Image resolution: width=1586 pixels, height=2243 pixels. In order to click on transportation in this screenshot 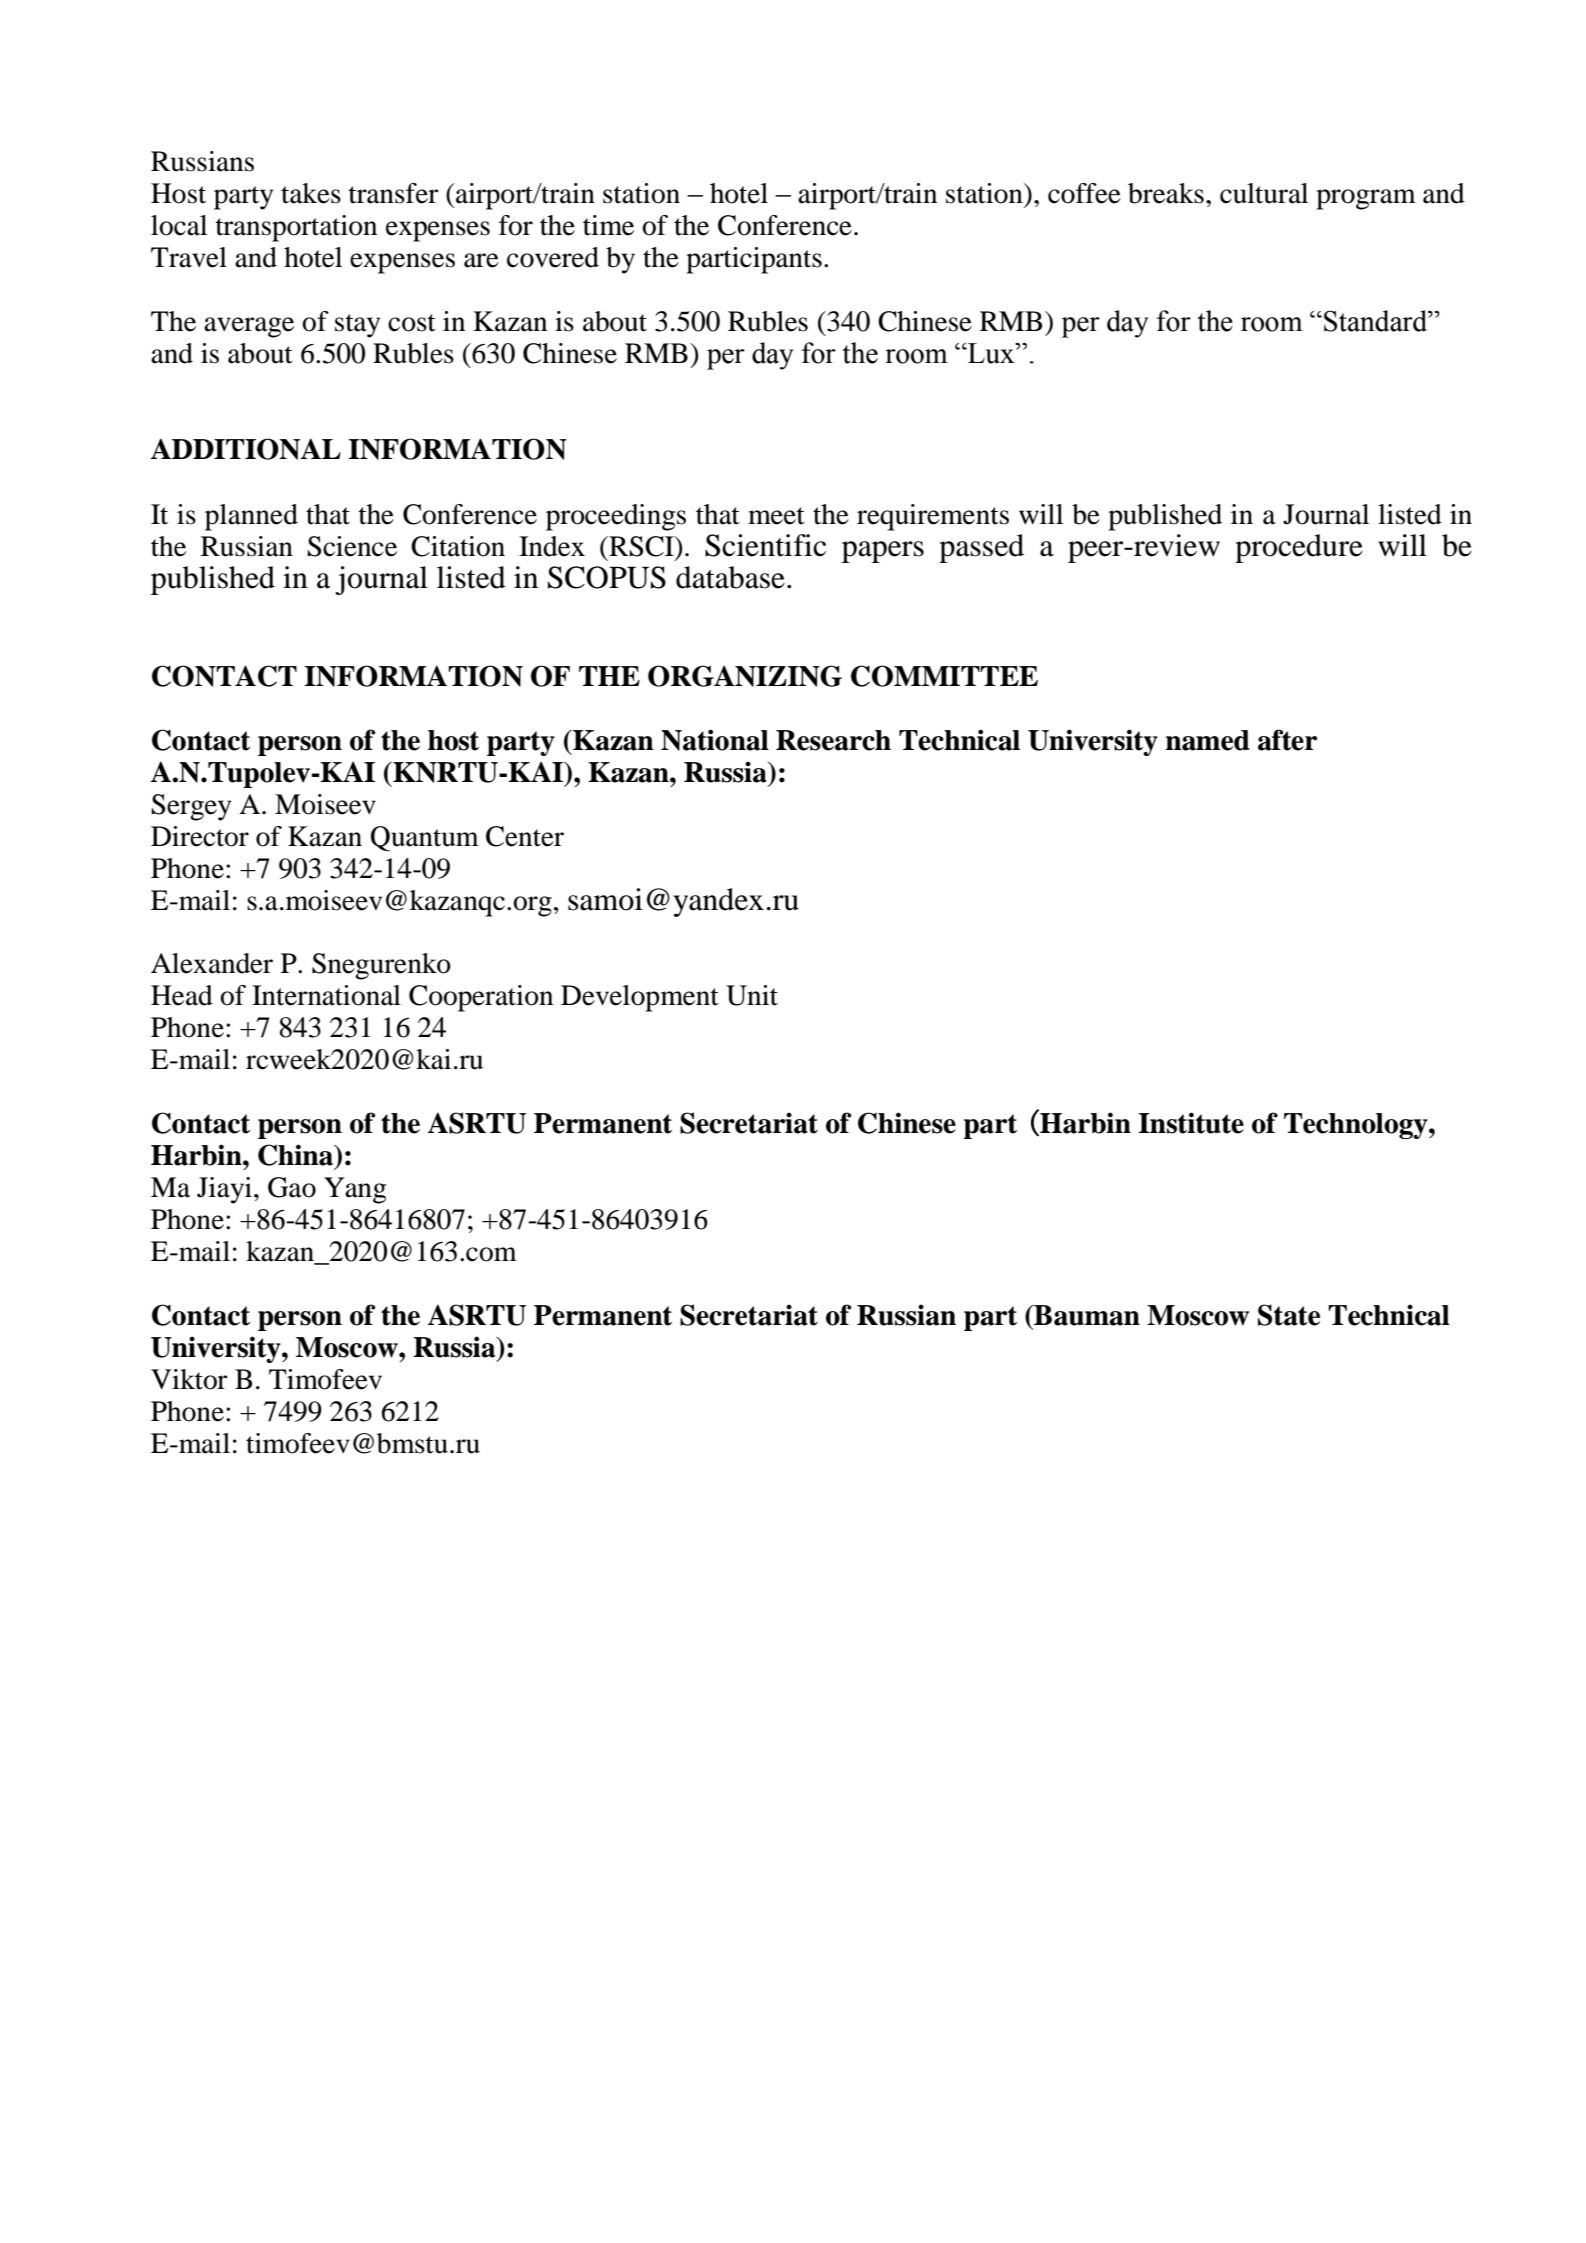, I will do `click(296, 228)`.
